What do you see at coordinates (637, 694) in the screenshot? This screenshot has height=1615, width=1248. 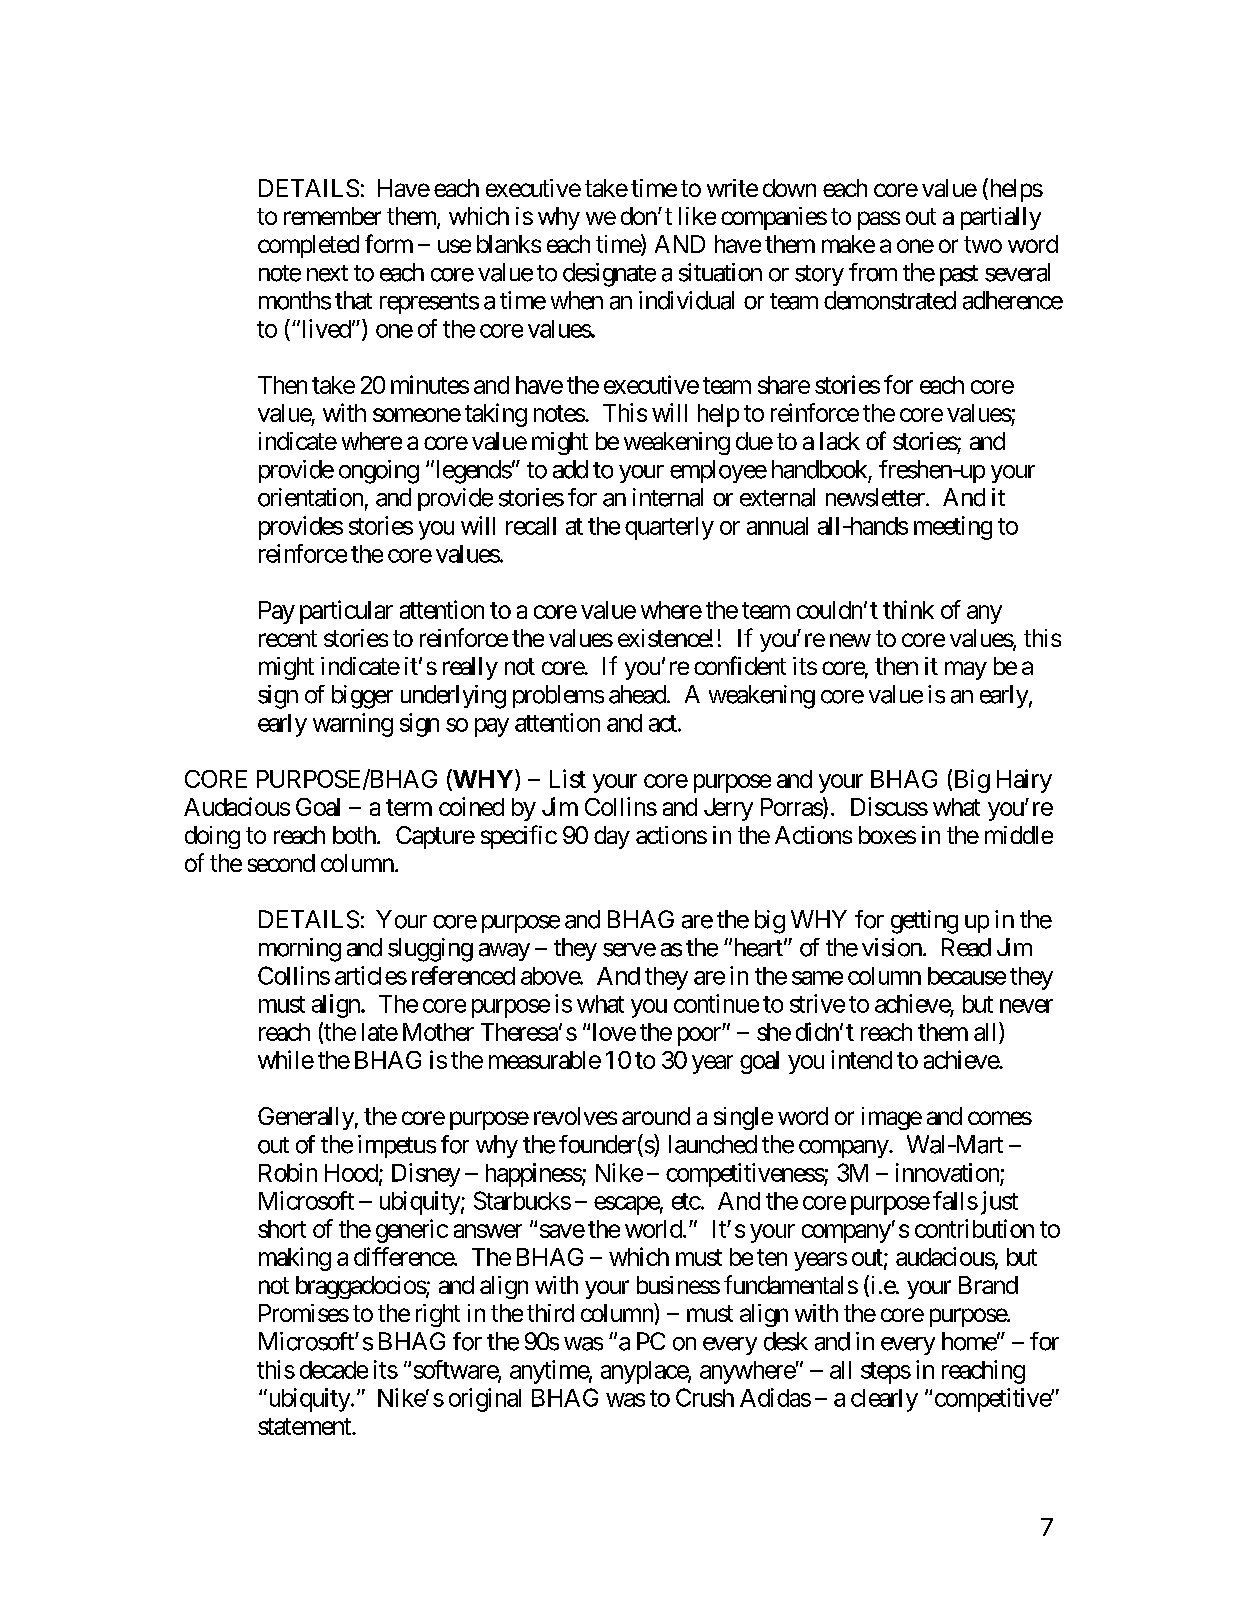 I see `ahead` at bounding box center [637, 694].
